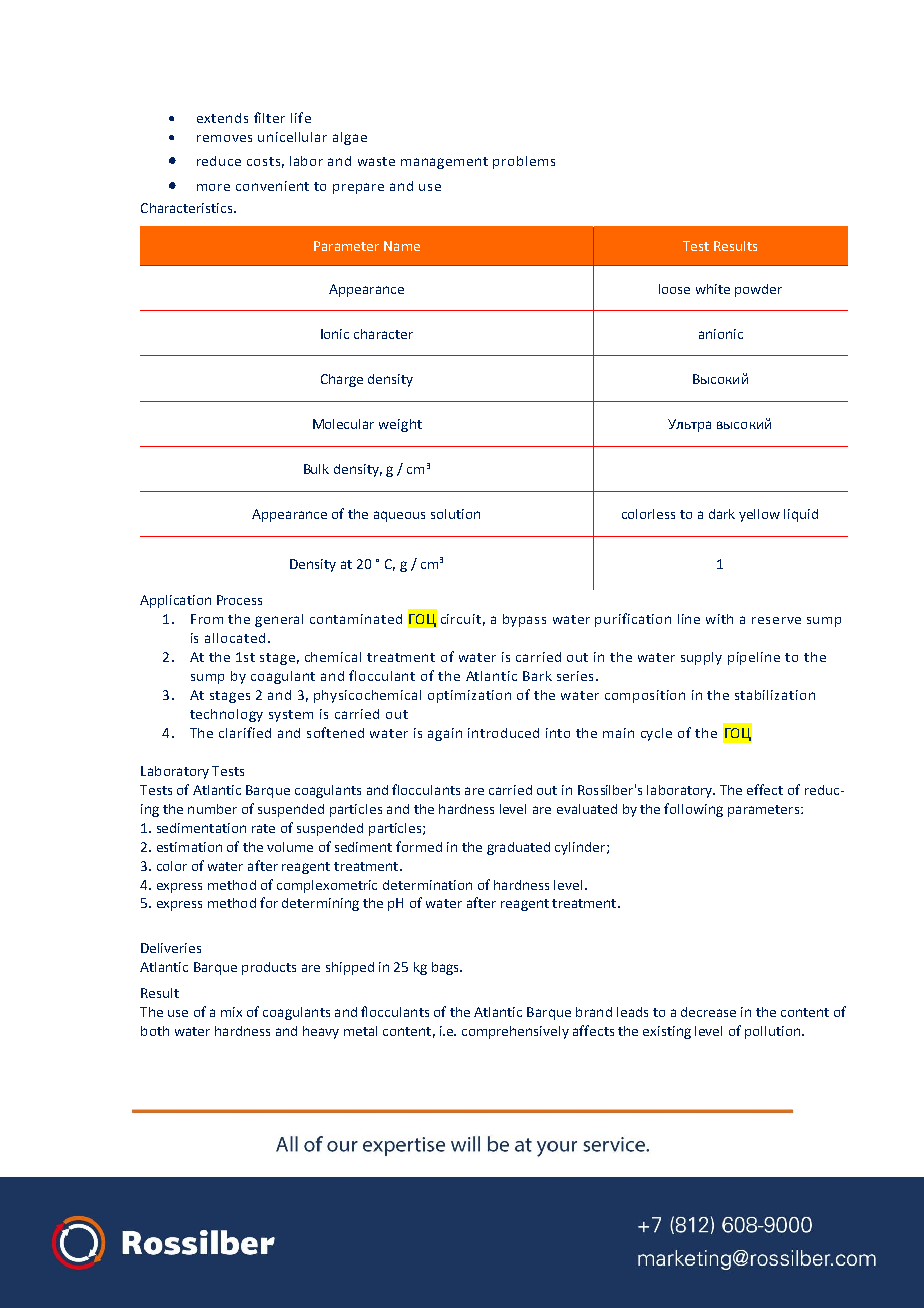 Image resolution: width=924 pixels, height=1308 pixels. What do you see at coordinates (444, 163) in the page?
I see `management` at bounding box center [444, 163].
